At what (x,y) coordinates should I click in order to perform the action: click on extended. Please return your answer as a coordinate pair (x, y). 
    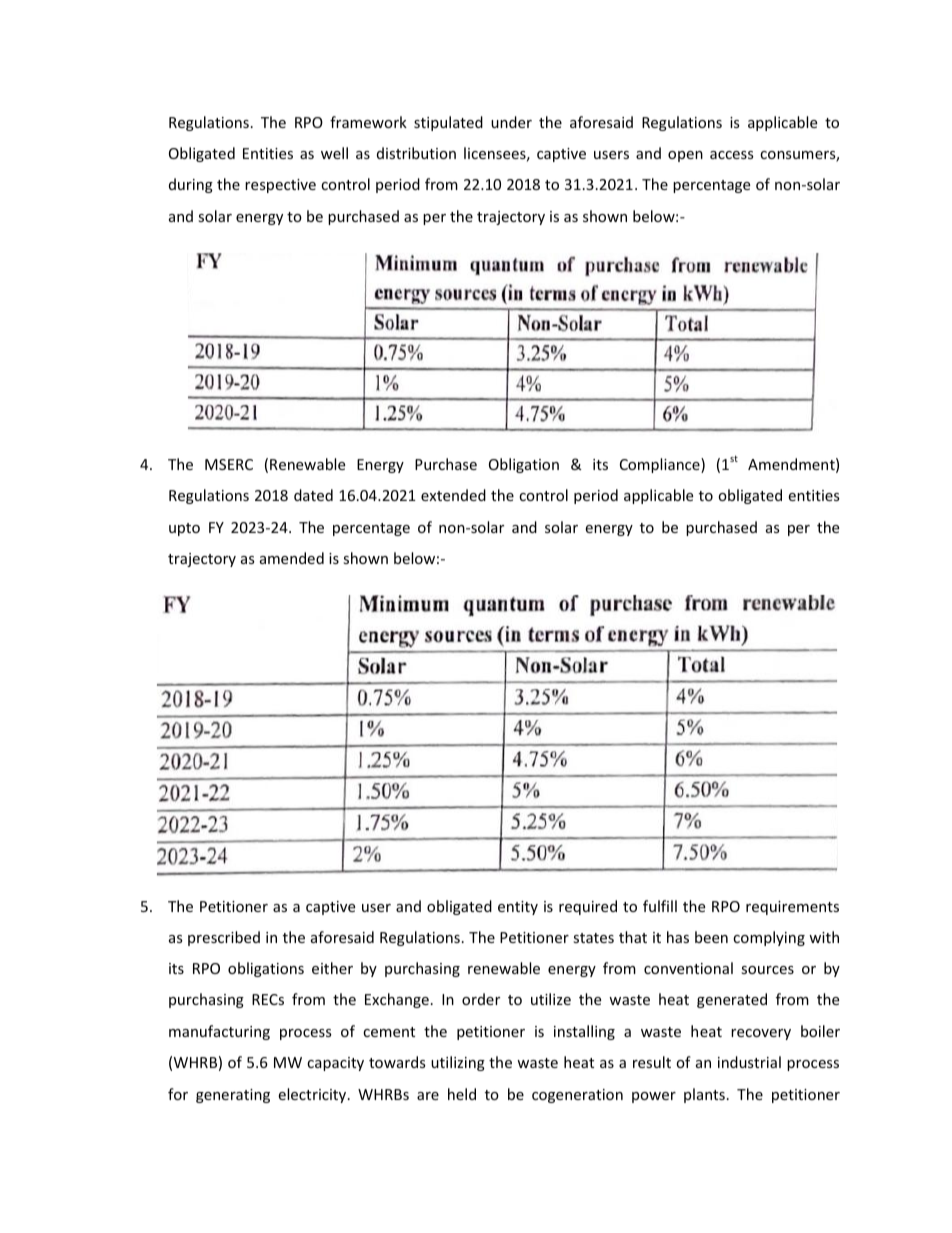
    Looking at the image, I should click on (453, 495).
